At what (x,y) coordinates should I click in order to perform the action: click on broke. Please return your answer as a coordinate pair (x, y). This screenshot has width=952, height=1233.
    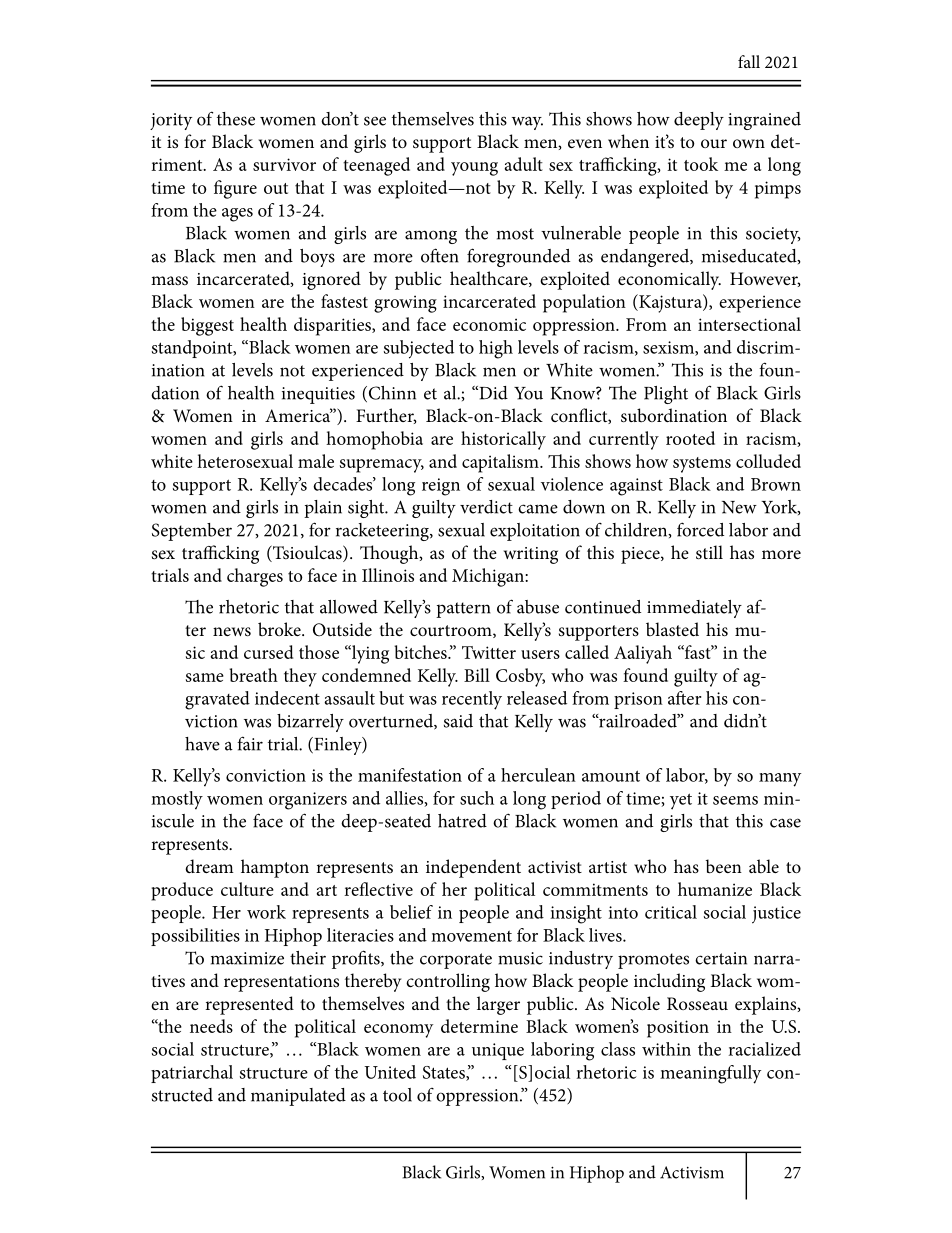
    Looking at the image, I should click on (280, 629).
